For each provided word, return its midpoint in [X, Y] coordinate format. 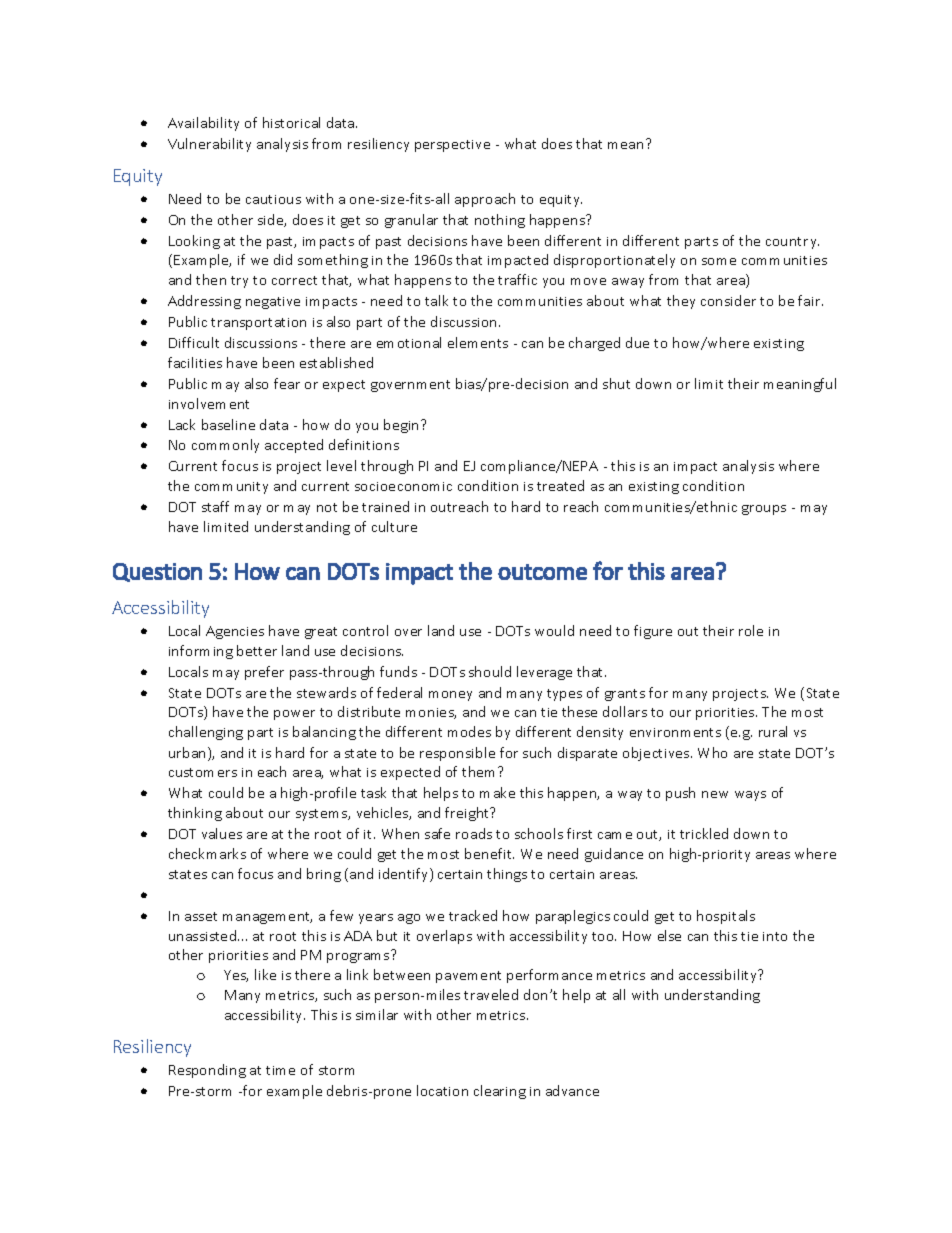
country [792, 243]
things [507, 875]
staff [215, 506]
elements [478, 342]
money [450, 696]
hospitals [726, 917]
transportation [258, 324]
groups [764, 510]
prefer [264, 673]
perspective [452, 146]
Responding [207, 1071]
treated [560, 485]
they [681, 302]
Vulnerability [209, 145]
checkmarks [207, 853]
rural [773, 731]
